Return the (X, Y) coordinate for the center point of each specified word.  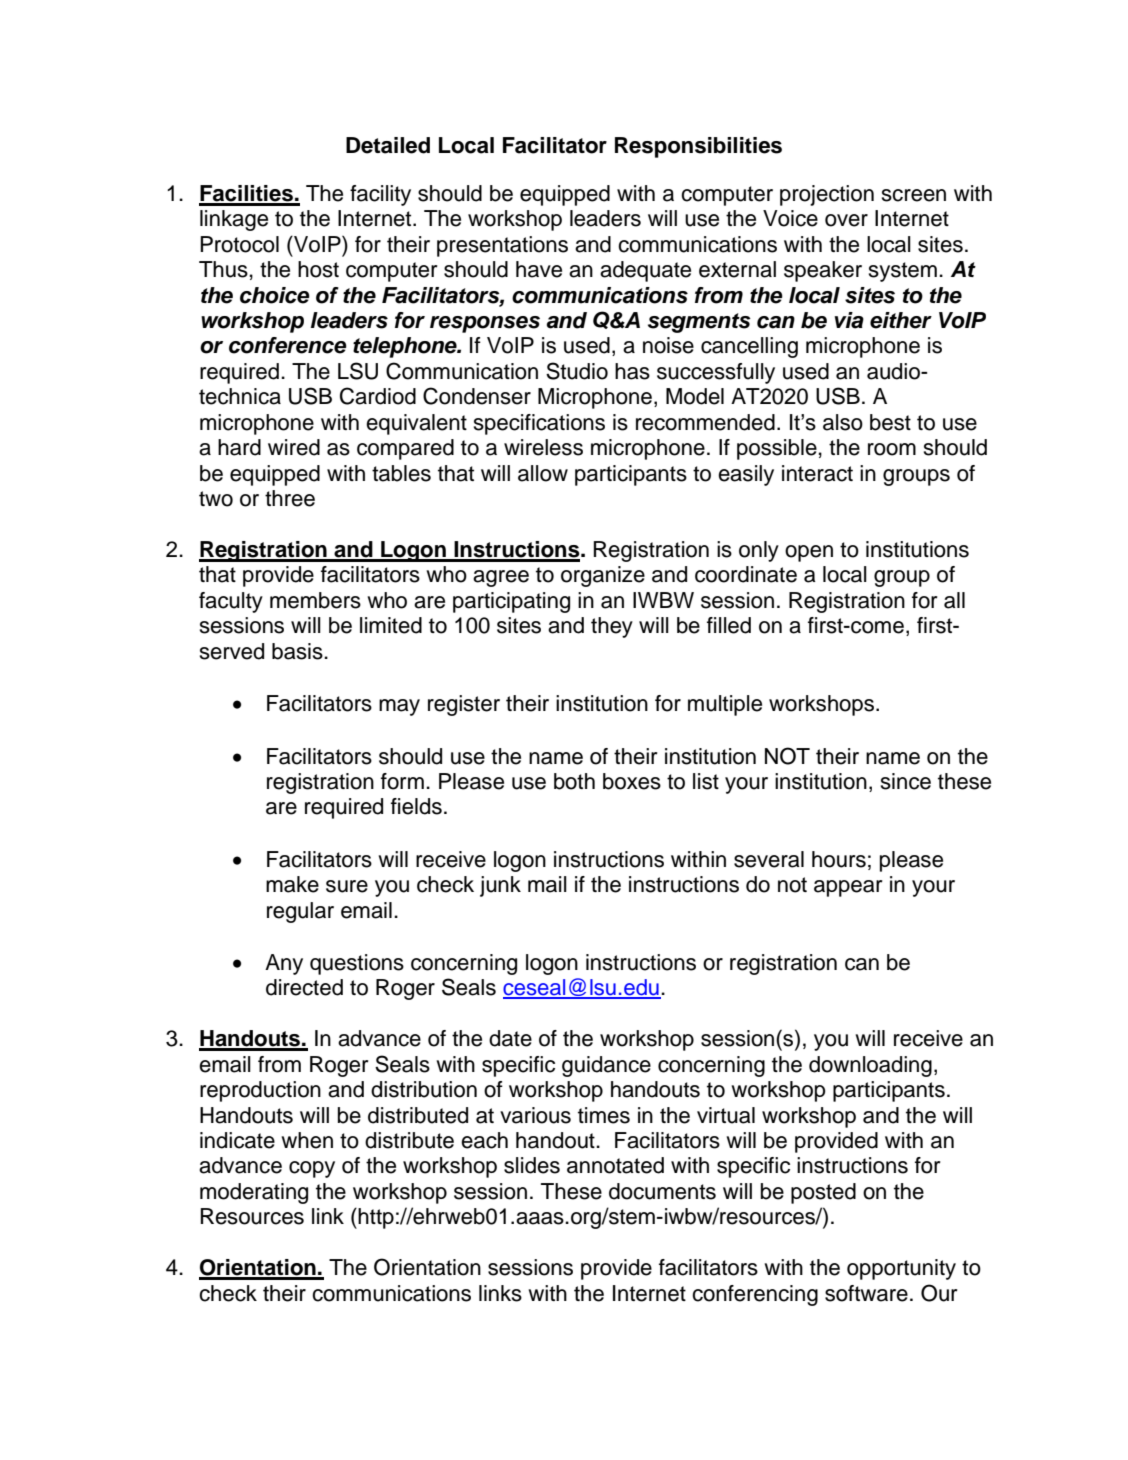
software (866, 1293)
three (290, 498)
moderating (254, 1193)
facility (380, 195)
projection (827, 195)
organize (603, 576)
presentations (502, 246)
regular (300, 912)
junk (500, 886)
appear (848, 888)
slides (532, 1165)
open (809, 553)
